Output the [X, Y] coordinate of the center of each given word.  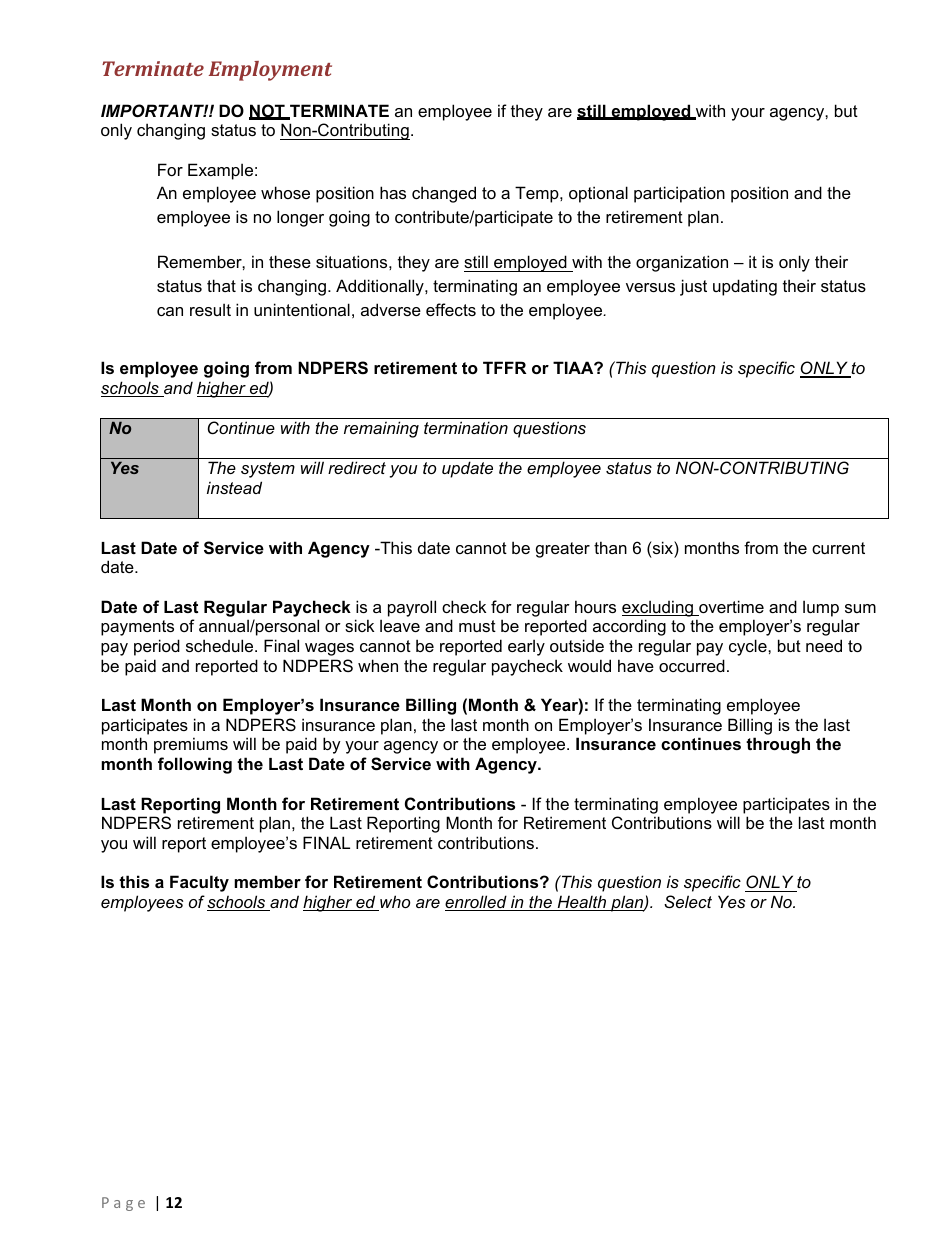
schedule [221, 645]
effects [451, 309]
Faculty [199, 883]
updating [745, 287]
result [210, 309]
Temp [538, 194]
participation [679, 194]
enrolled [477, 903]
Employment [270, 71]
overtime [730, 608]
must [477, 626]
